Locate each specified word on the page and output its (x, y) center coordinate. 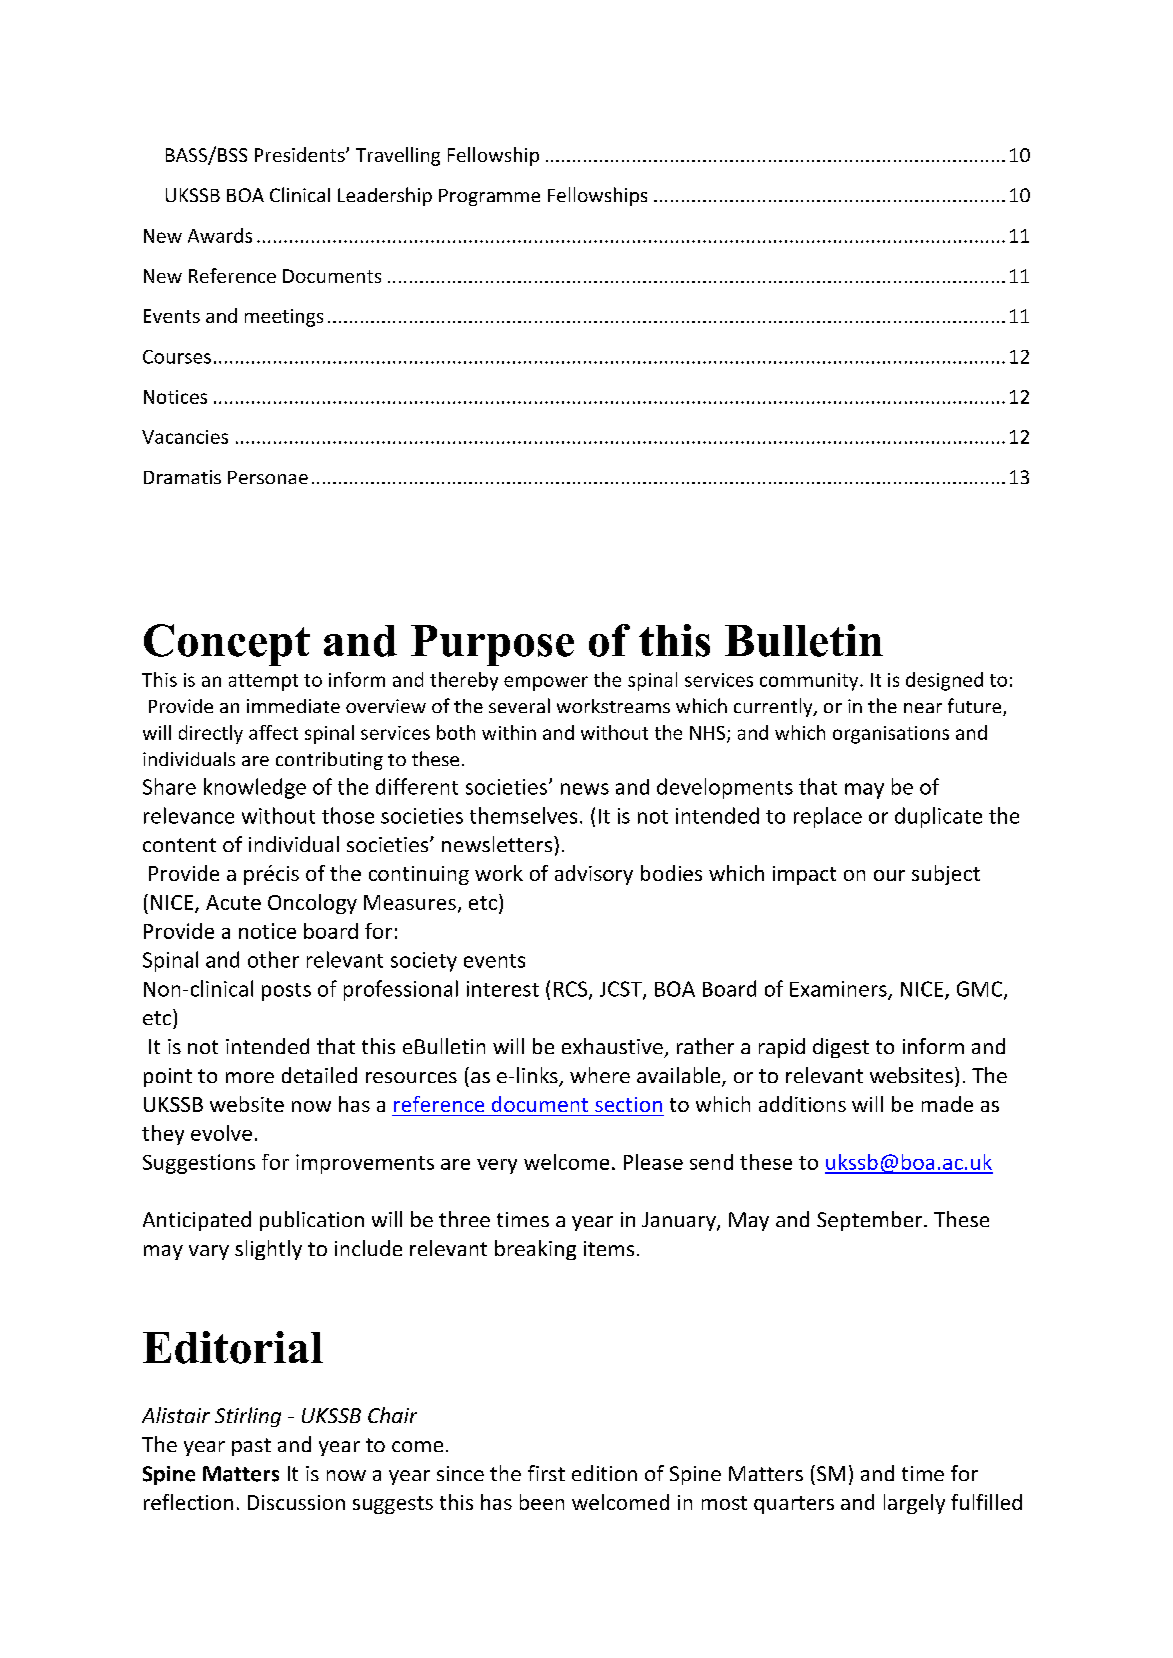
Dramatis (182, 477)
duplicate (938, 817)
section (628, 1104)
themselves (523, 815)
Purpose (492, 645)
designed (944, 681)
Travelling (398, 156)
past (251, 1447)
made (947, 1104)
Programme (489, 197)
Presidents (301, 154)
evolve (221, 1133)
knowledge (255, 788)
